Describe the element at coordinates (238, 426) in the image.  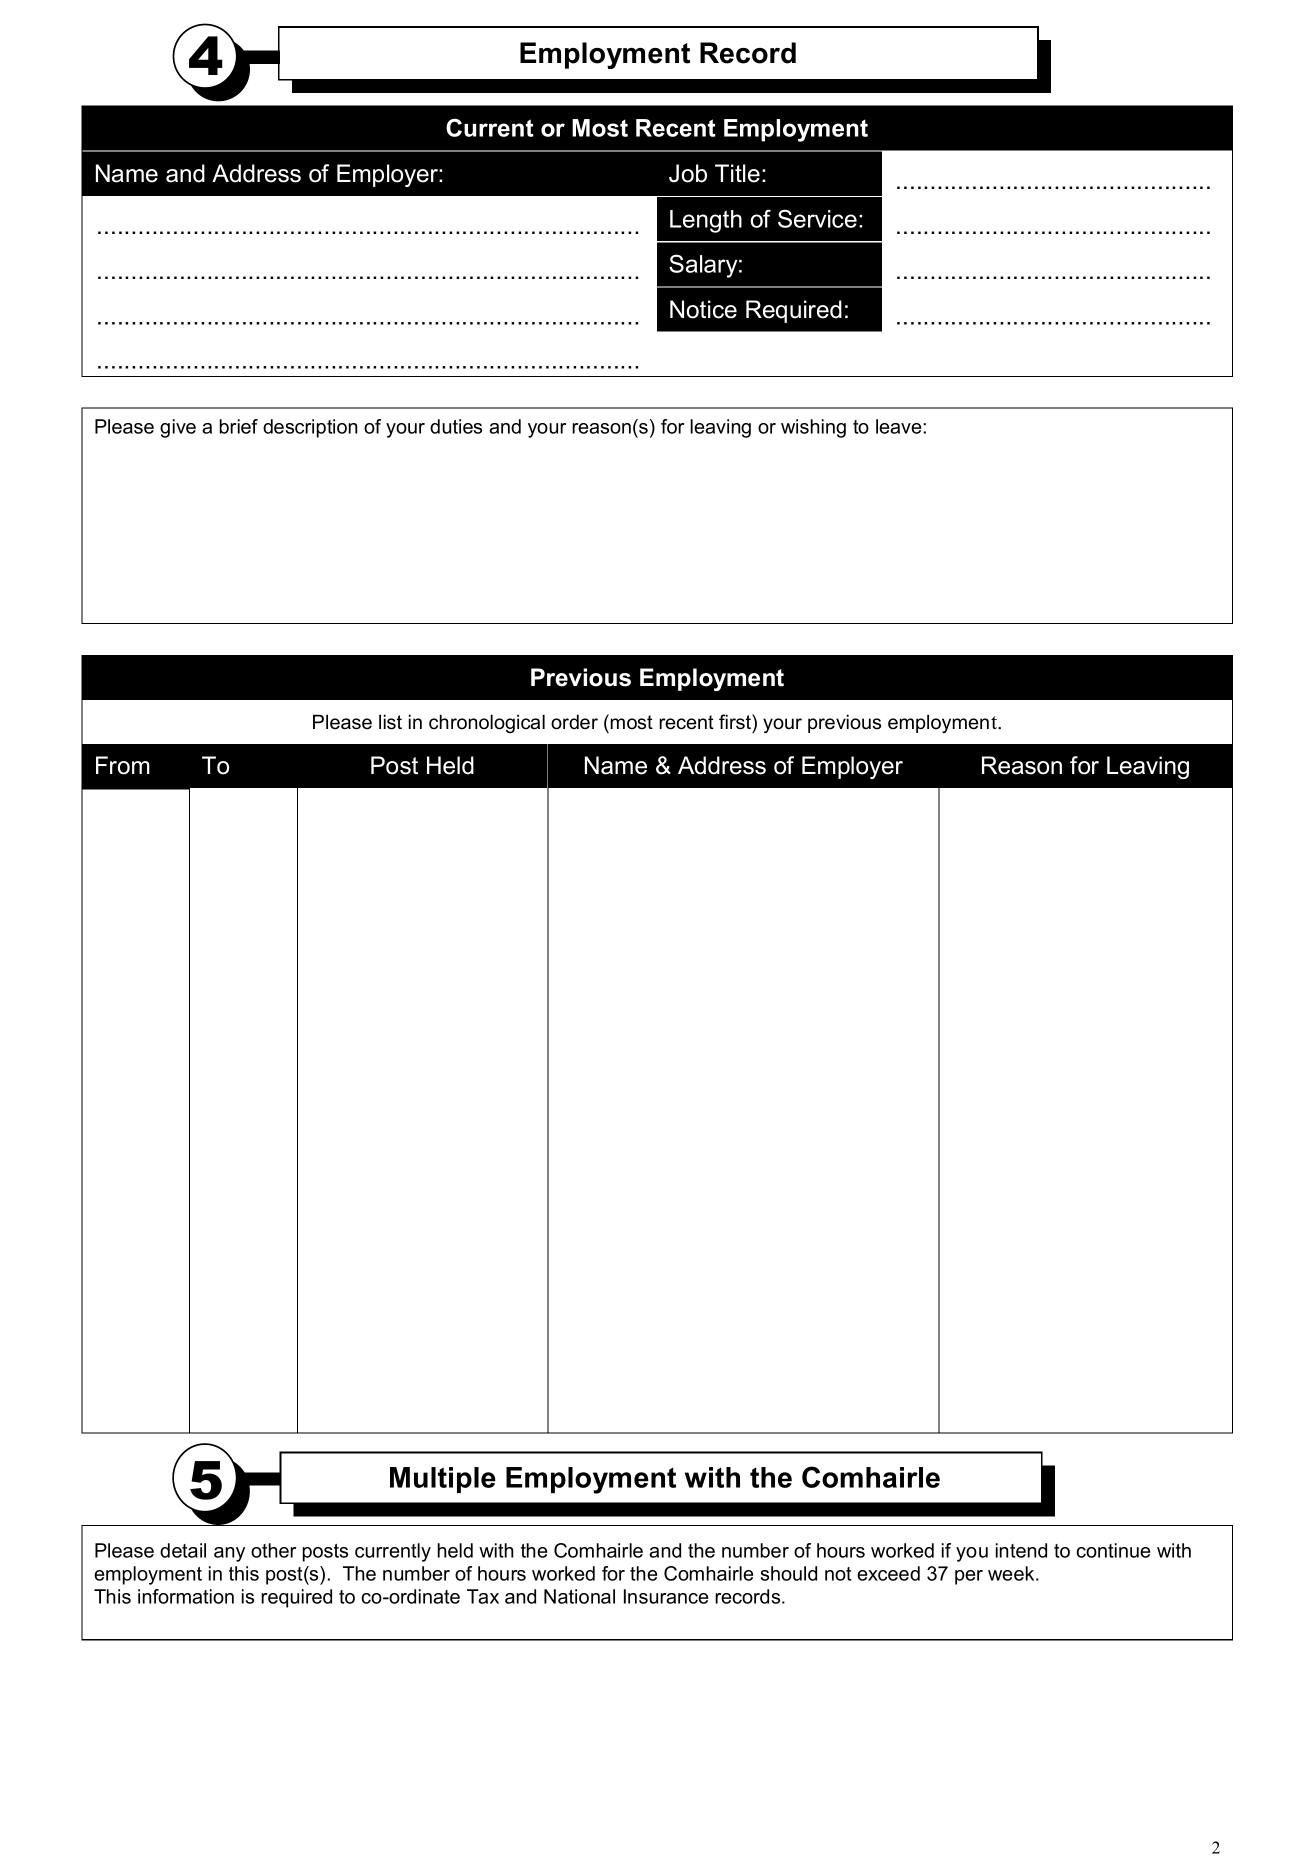
I see `brief` at that location.
